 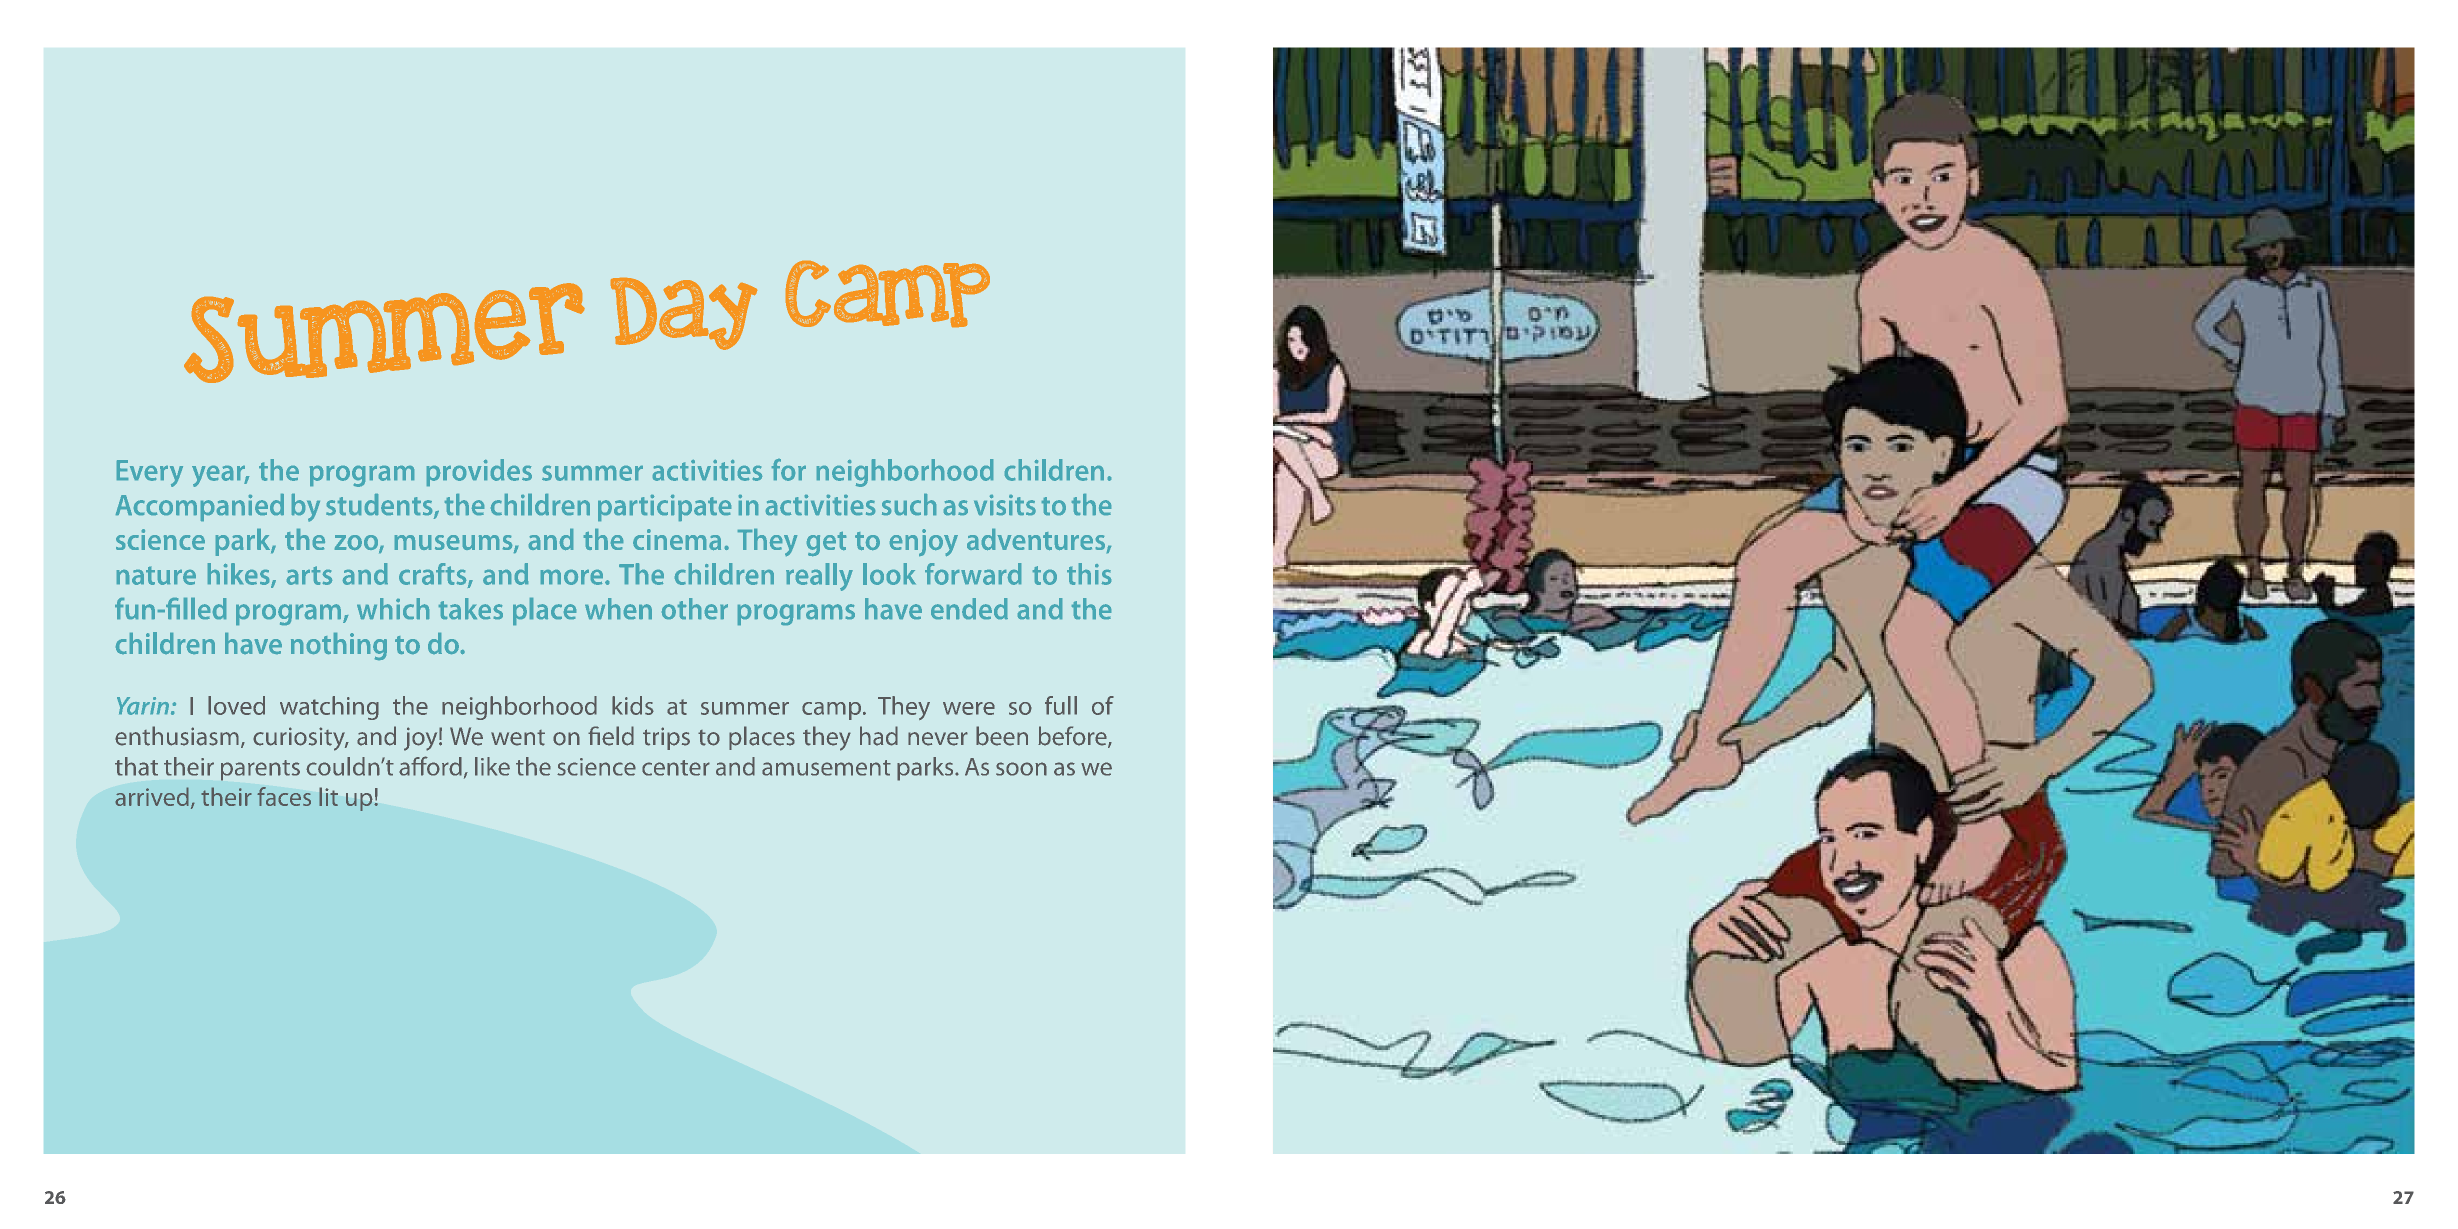 I want to click on forward, so click(x=973, y=574).
